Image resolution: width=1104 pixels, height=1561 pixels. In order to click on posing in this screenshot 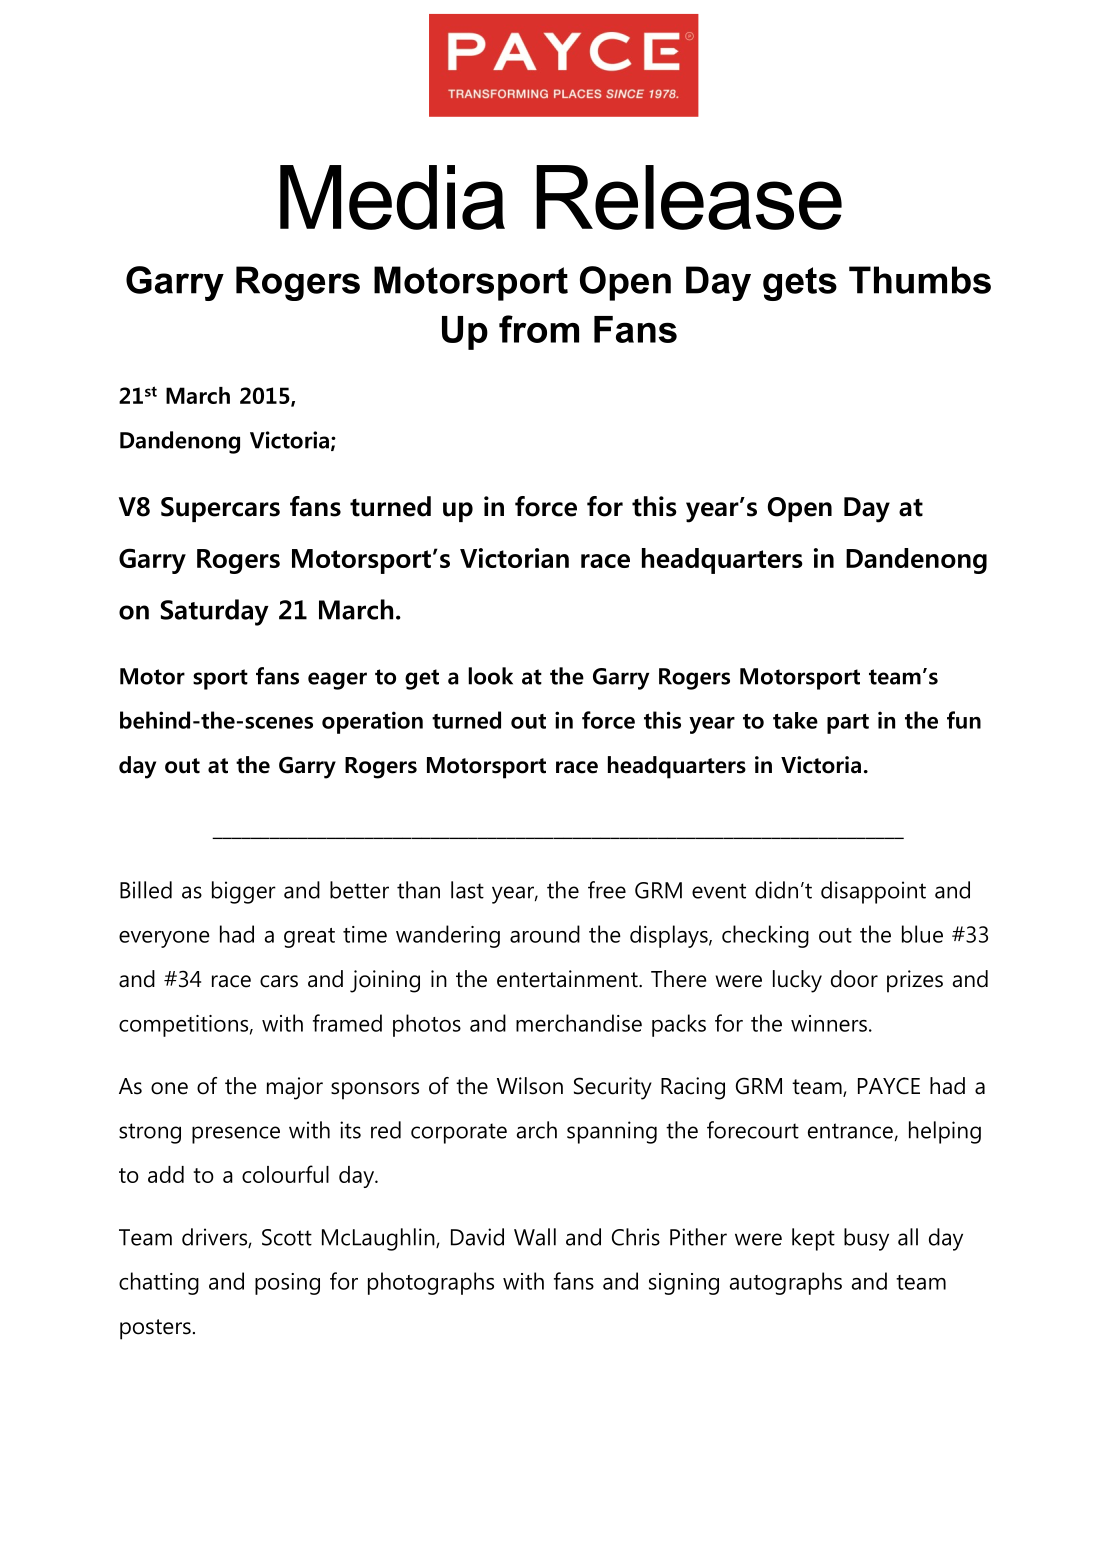, I will do `click(287, 1284)`.
